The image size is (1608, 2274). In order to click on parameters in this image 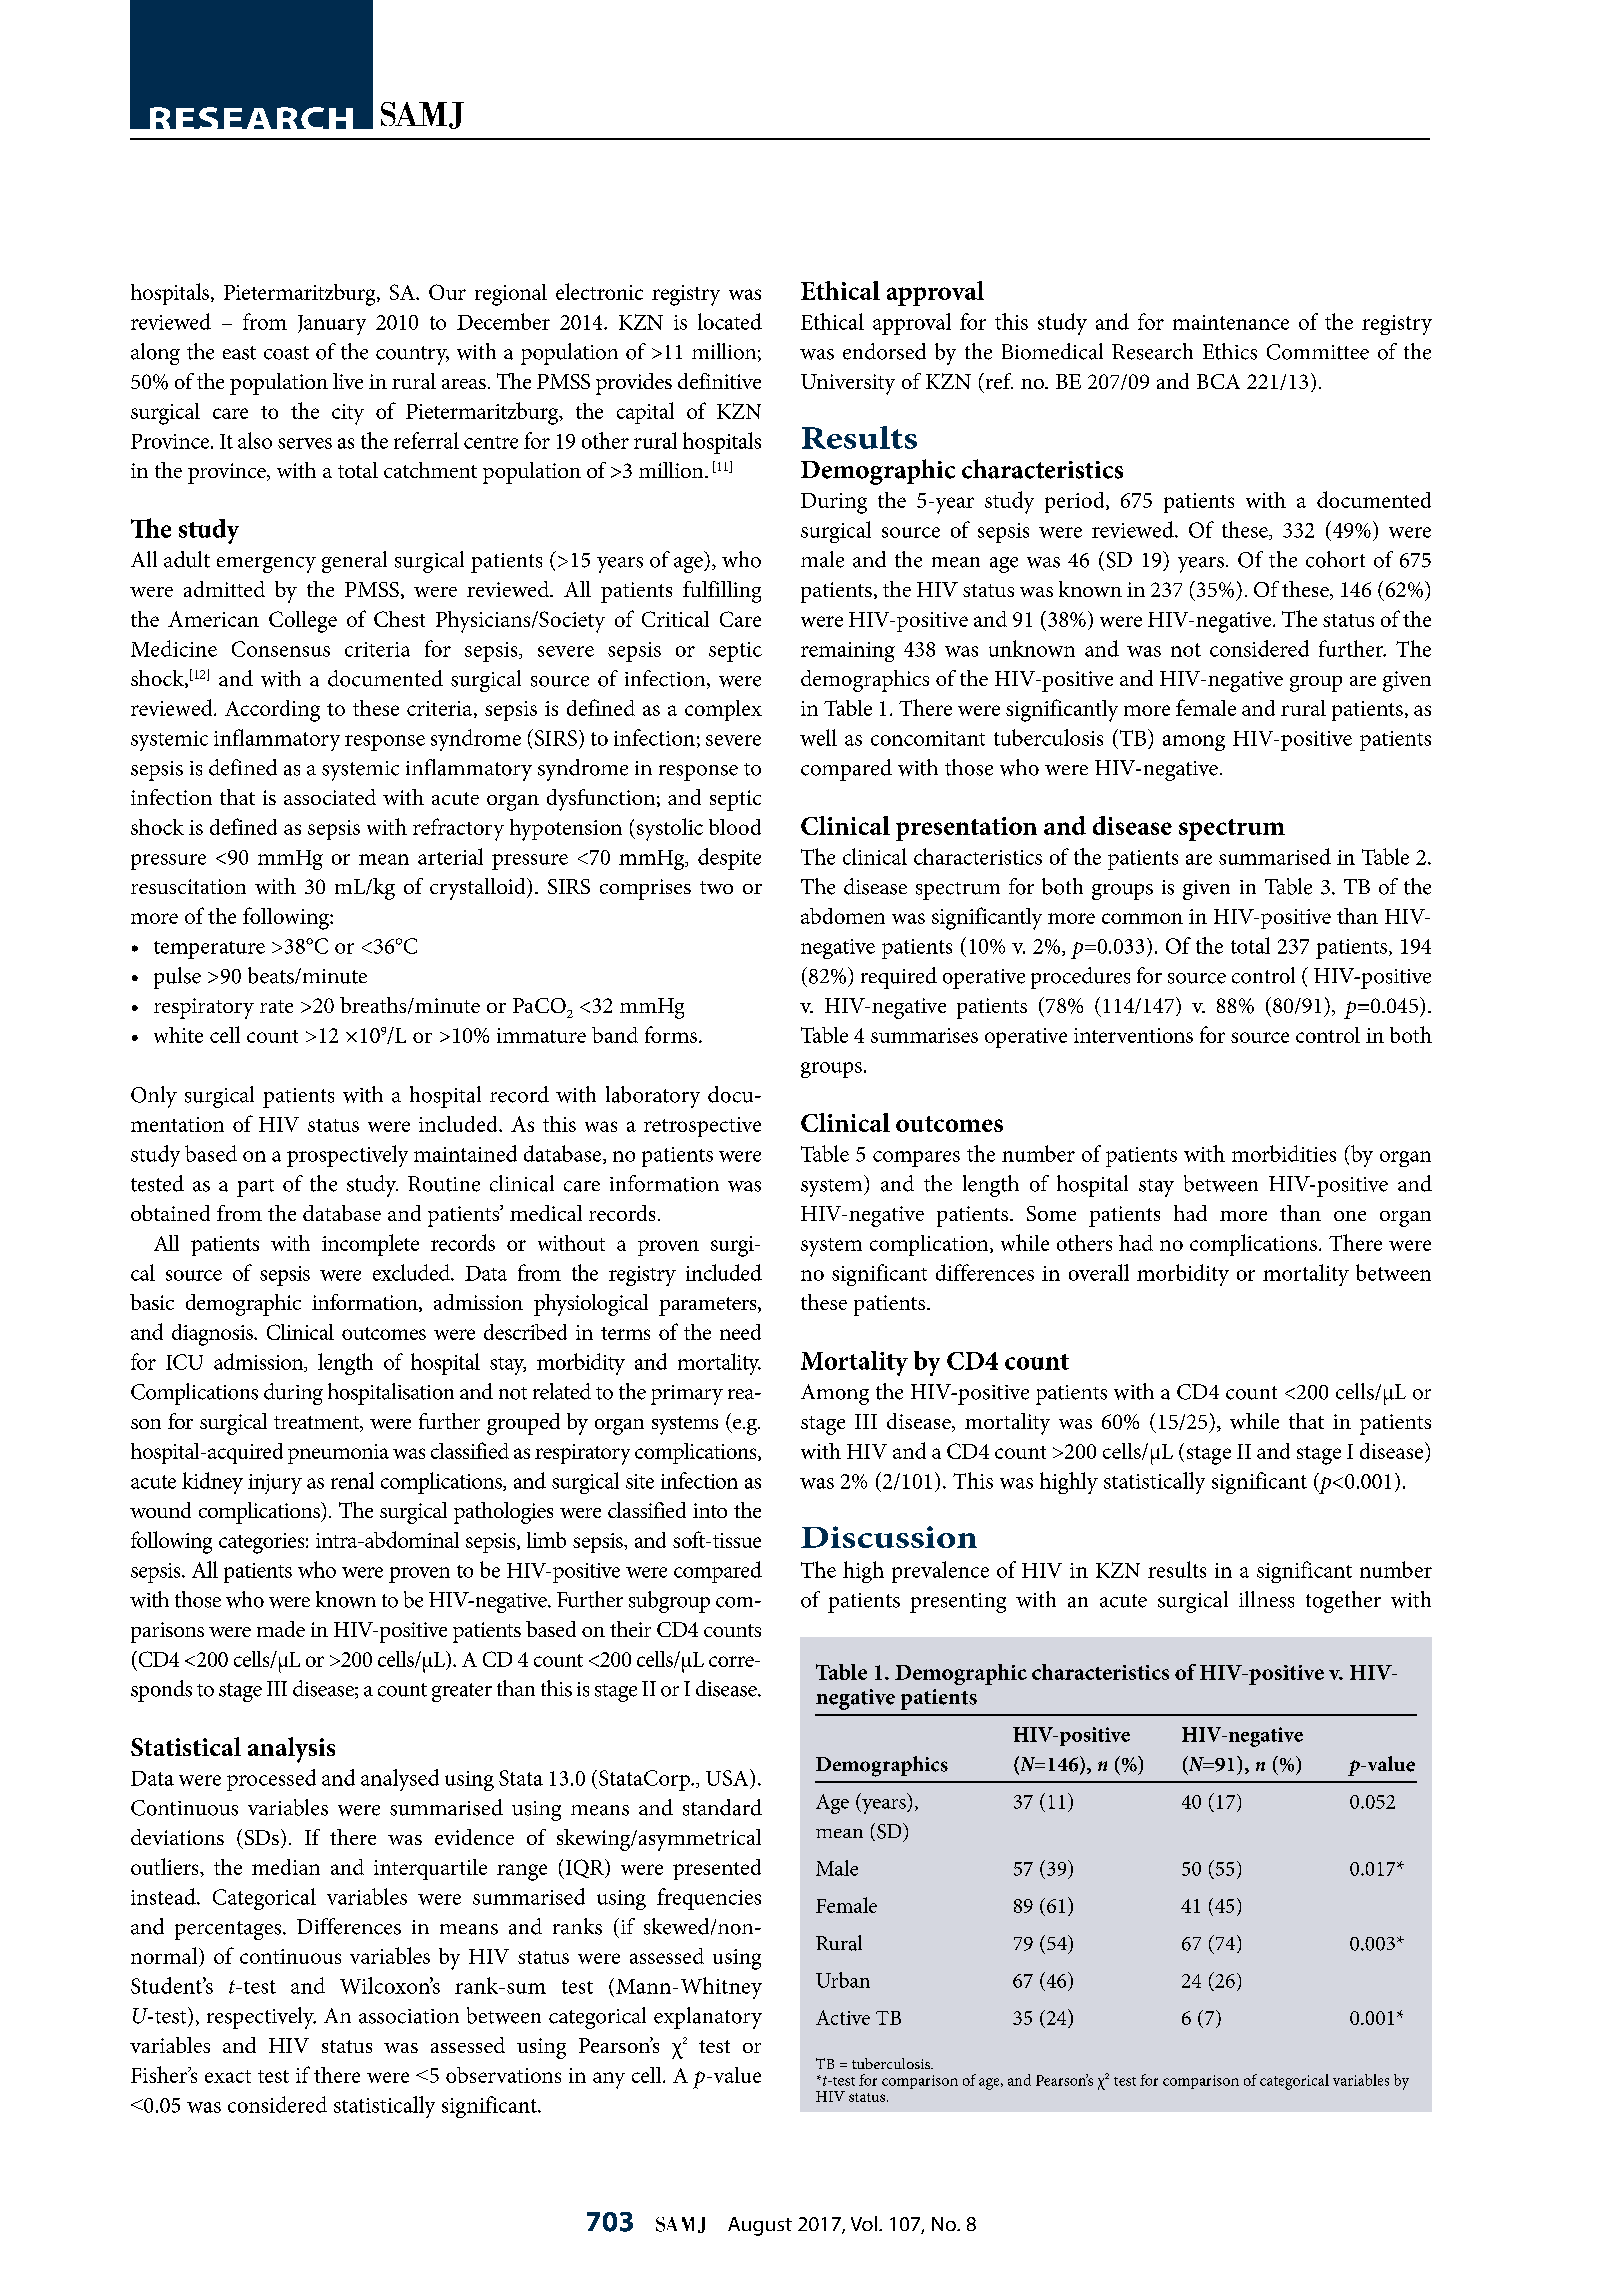, I will do `click(709, 1306)`.
